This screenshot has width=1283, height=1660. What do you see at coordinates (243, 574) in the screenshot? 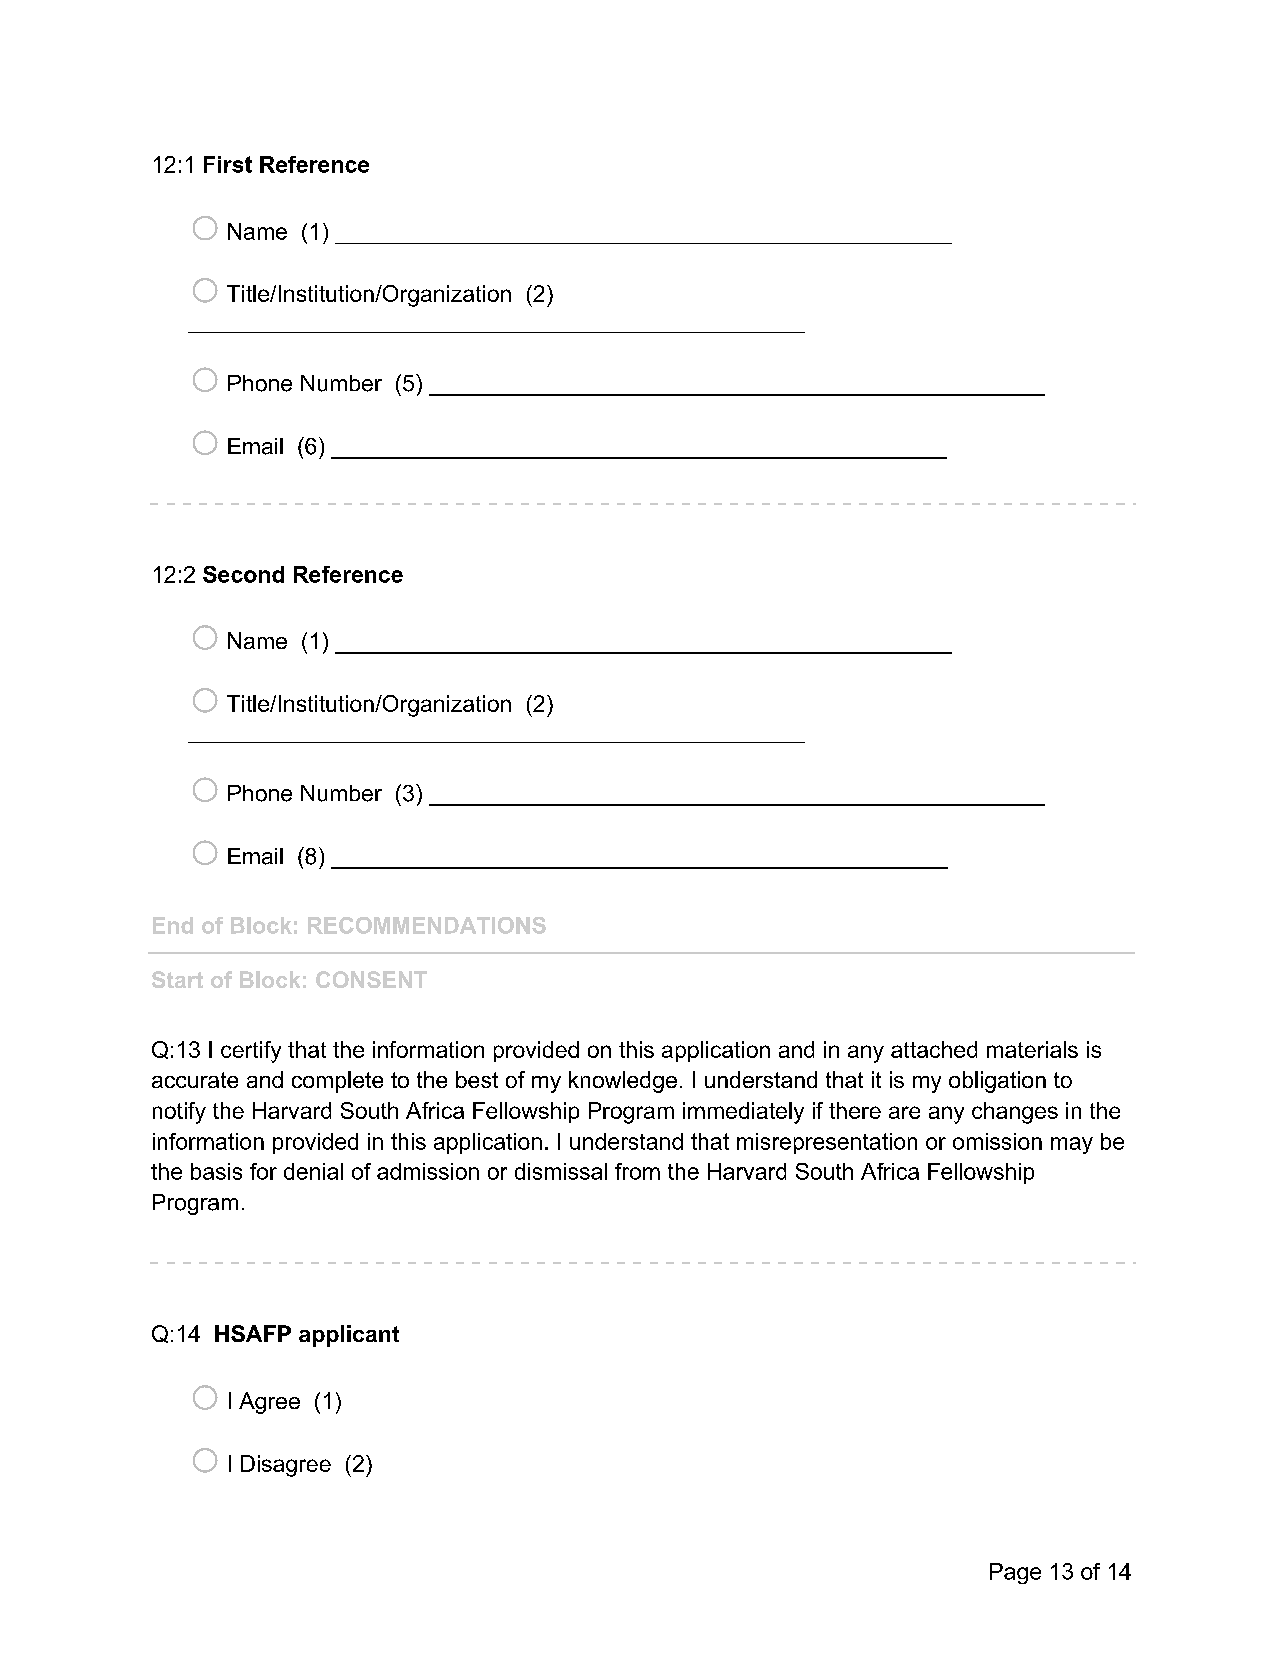
I see `Second` at bounding box center [243, 574].
